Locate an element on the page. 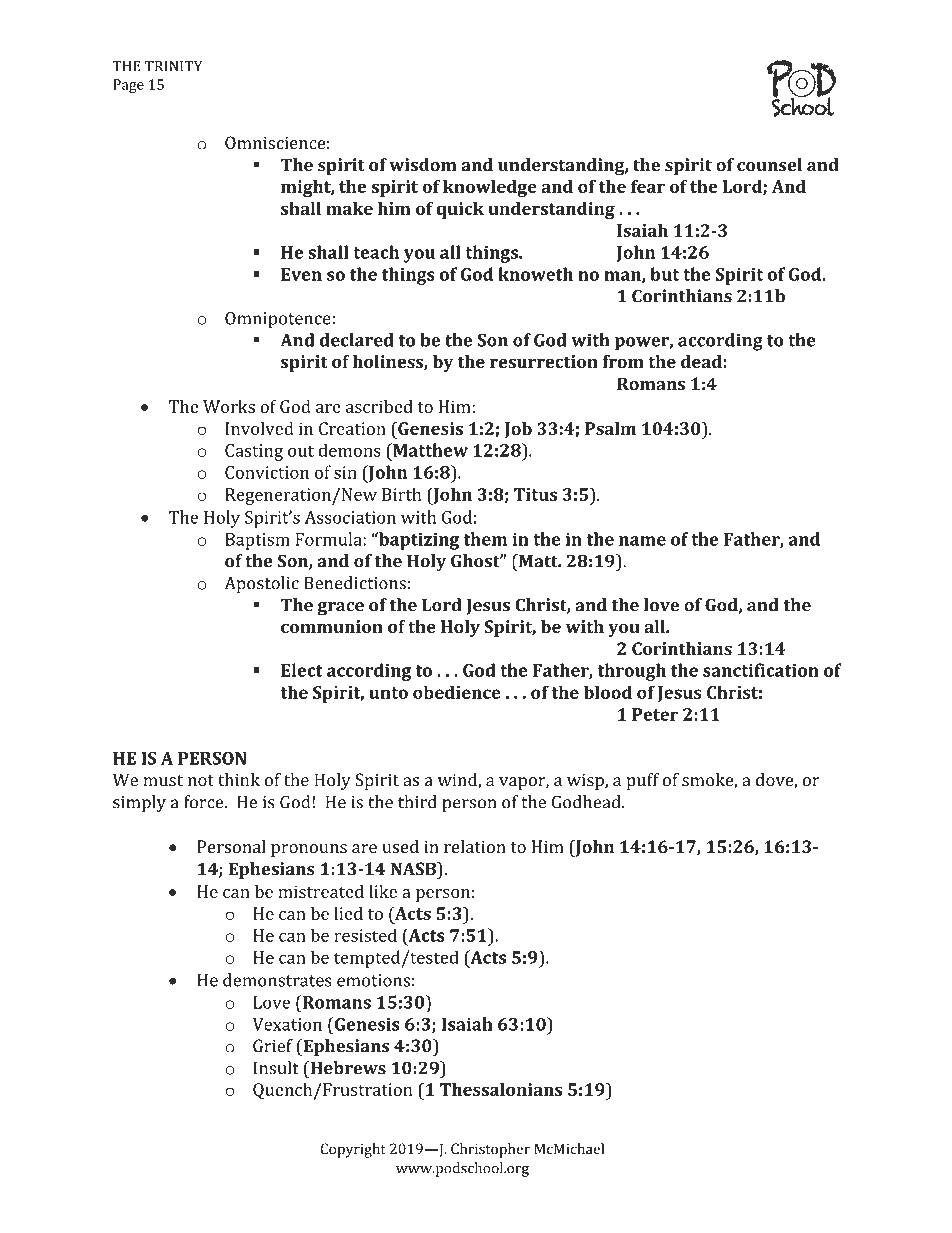 This document has width=952, height=1233. Job is located at coordinates (518, 430).
